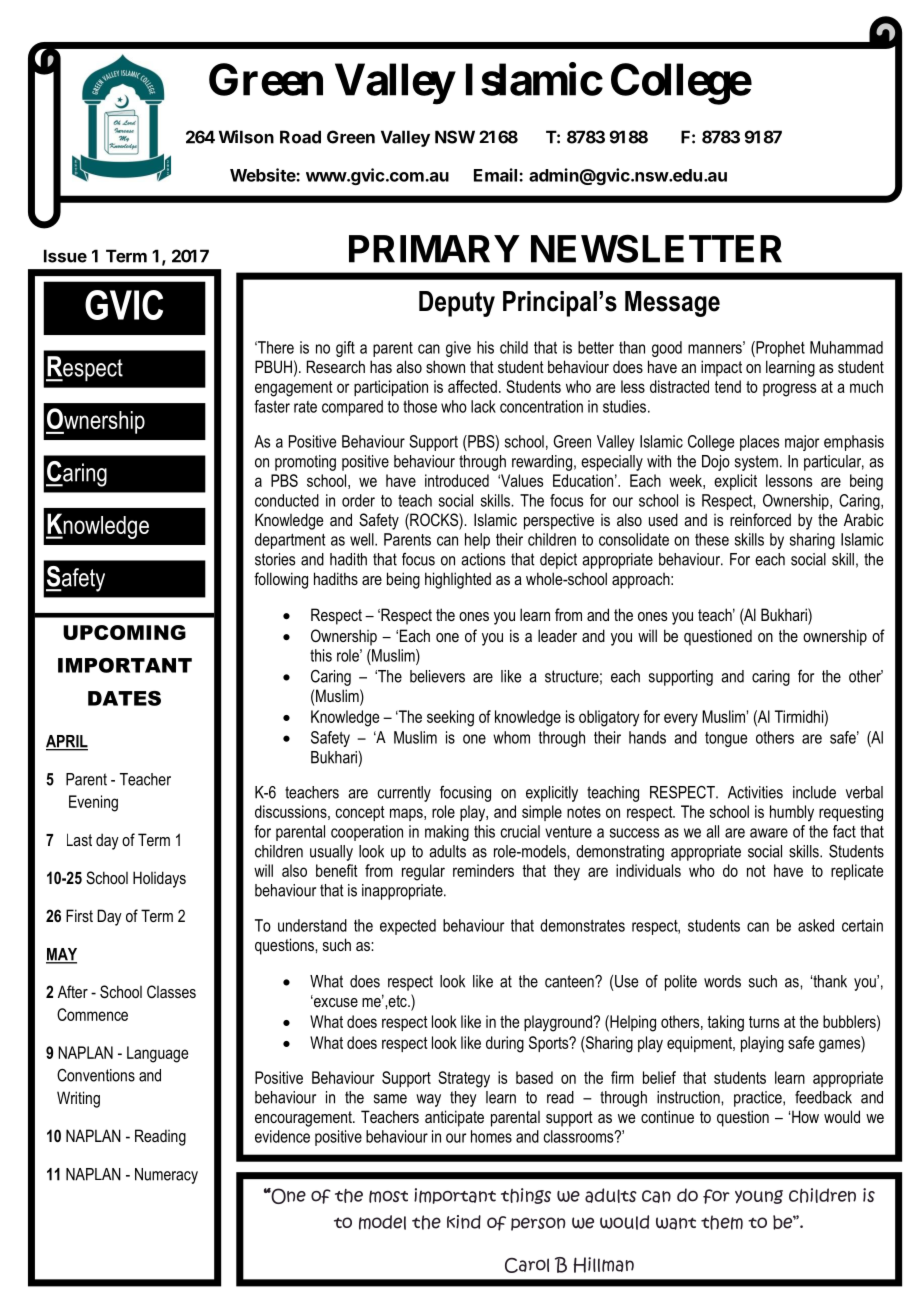 This screenshot has width=924, height=1308. Describe the element at coordinates (124, 698) in the screenshot. I see `DATES` at that location.
